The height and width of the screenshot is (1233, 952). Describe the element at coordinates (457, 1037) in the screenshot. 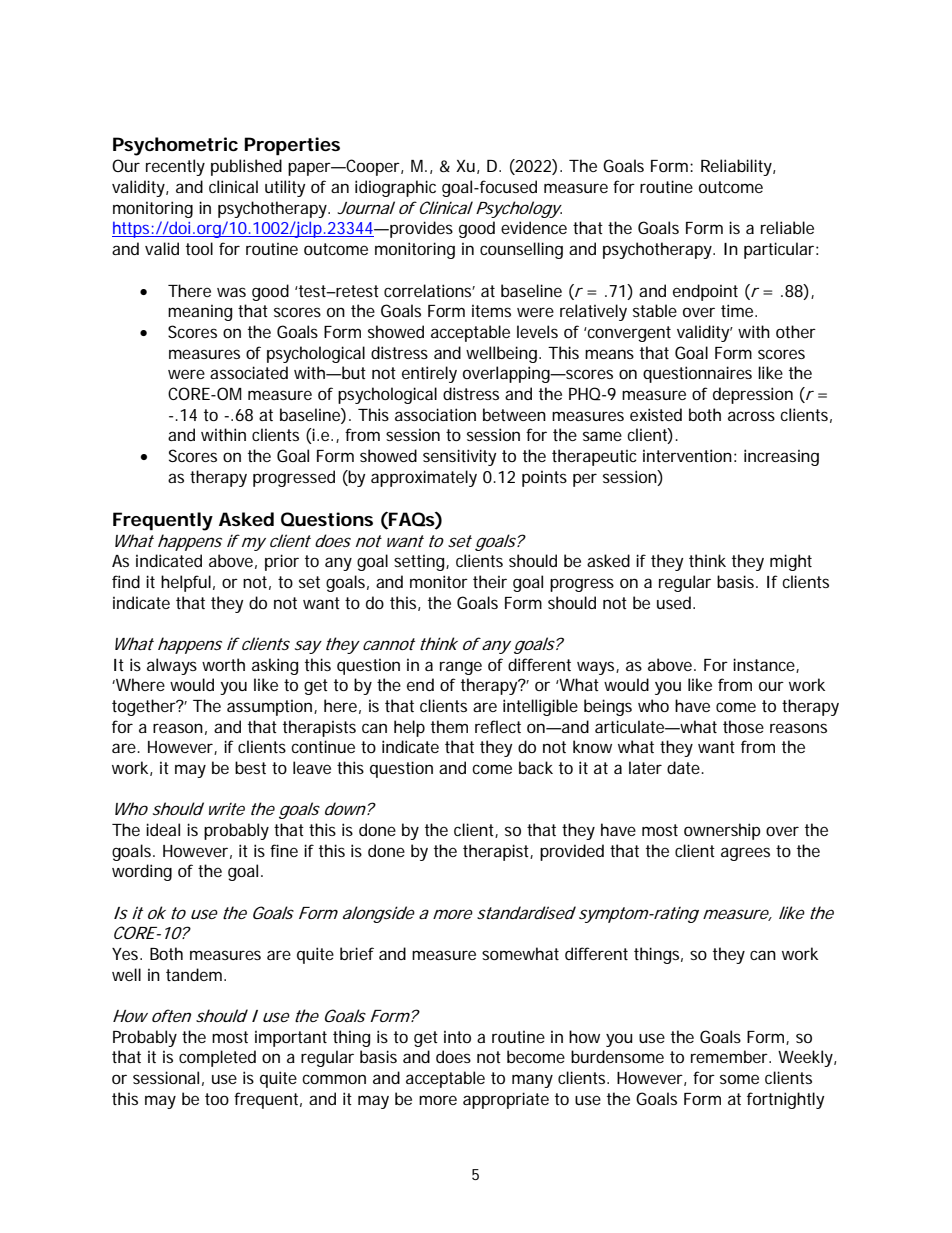

I see `into` at that location.
